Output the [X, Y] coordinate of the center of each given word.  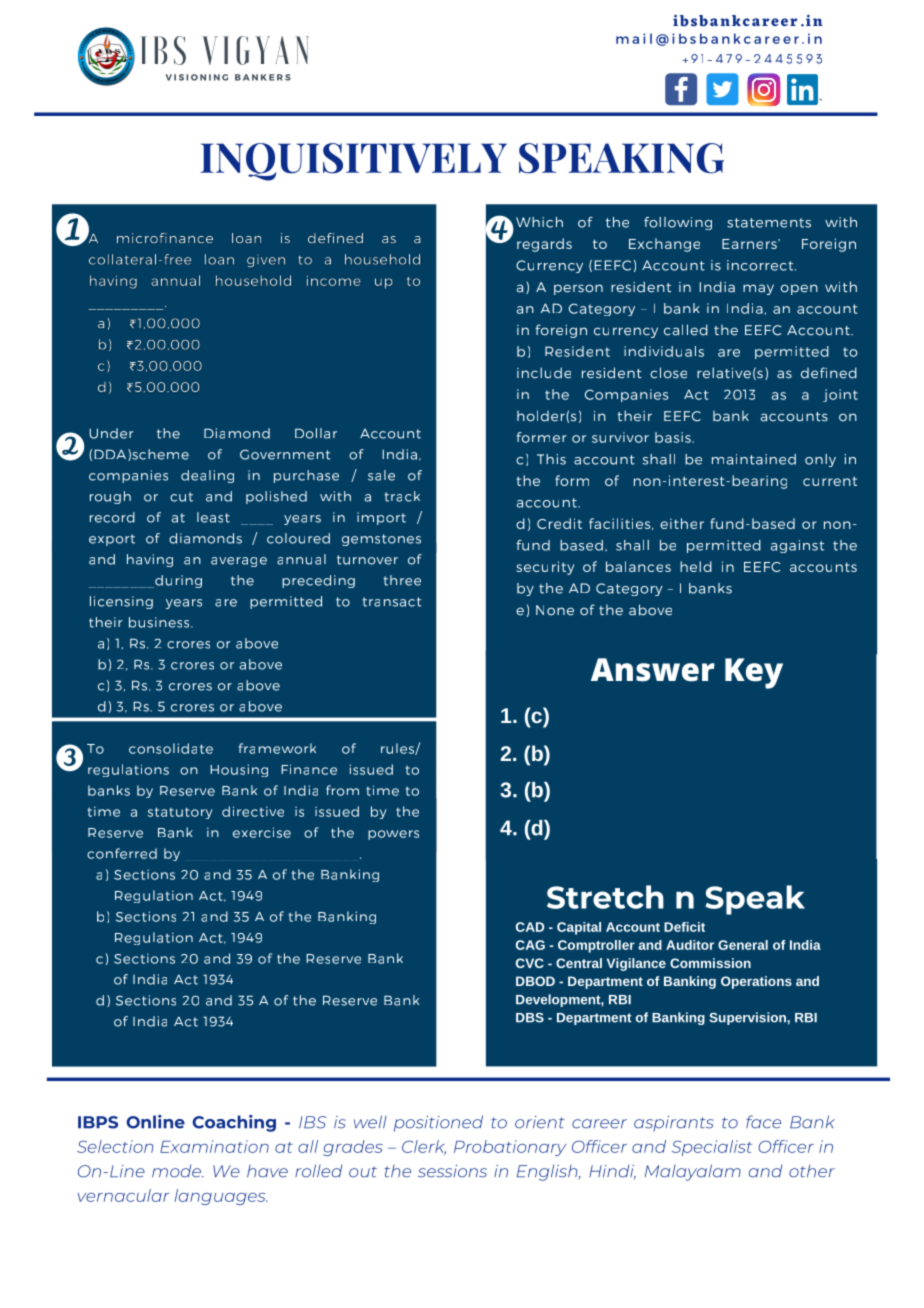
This [551, 459]
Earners [750, 244]
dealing [207, 476]
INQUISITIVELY [353, 162]
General [743, 945]
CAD [530, 927]
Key [754, 673]
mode [177, 1171]
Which [539, 222]
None [555, 610]
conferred [122, 853]
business [160, 622]
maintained [754, 459]
